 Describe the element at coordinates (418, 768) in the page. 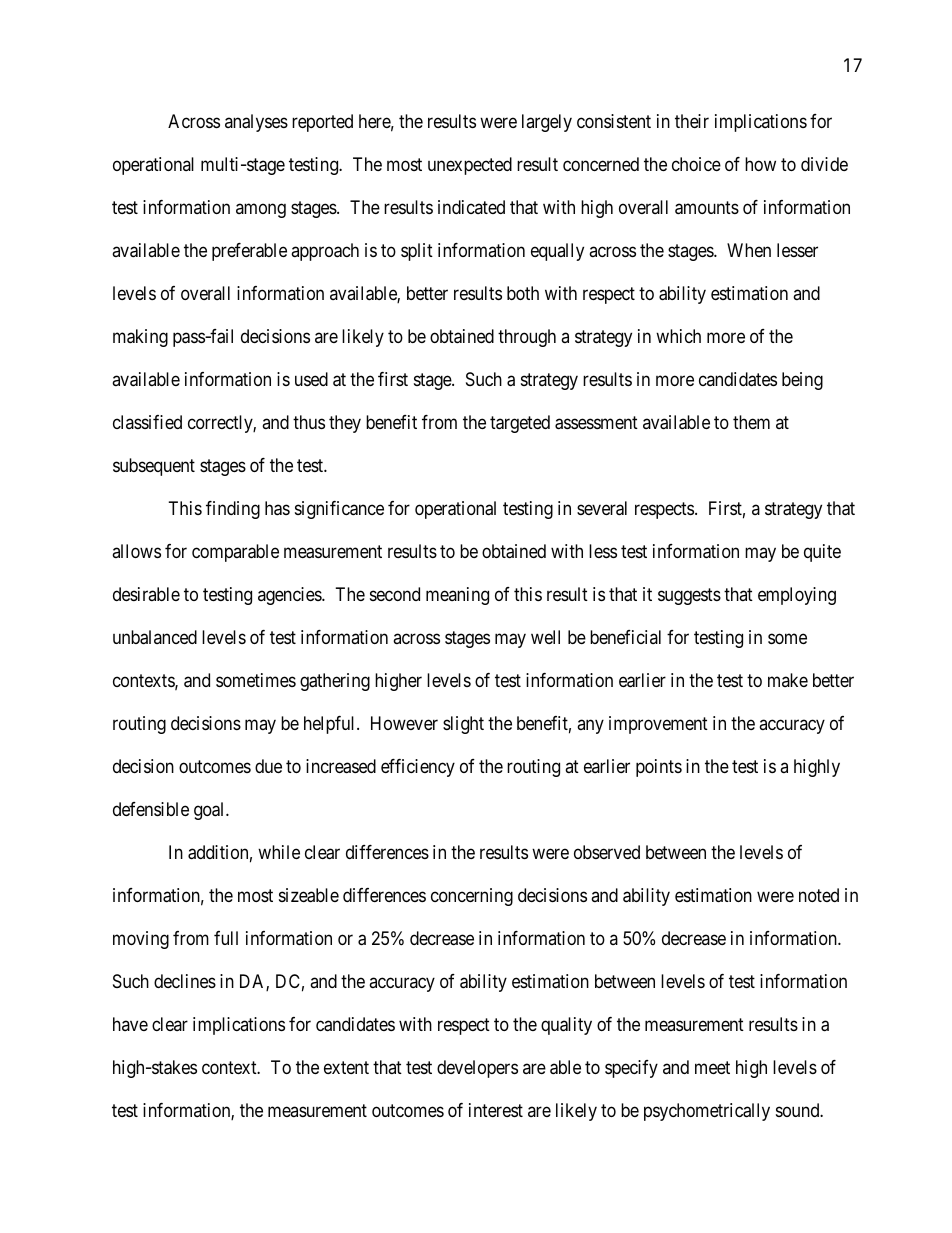

I see `efficiency` at that location.
